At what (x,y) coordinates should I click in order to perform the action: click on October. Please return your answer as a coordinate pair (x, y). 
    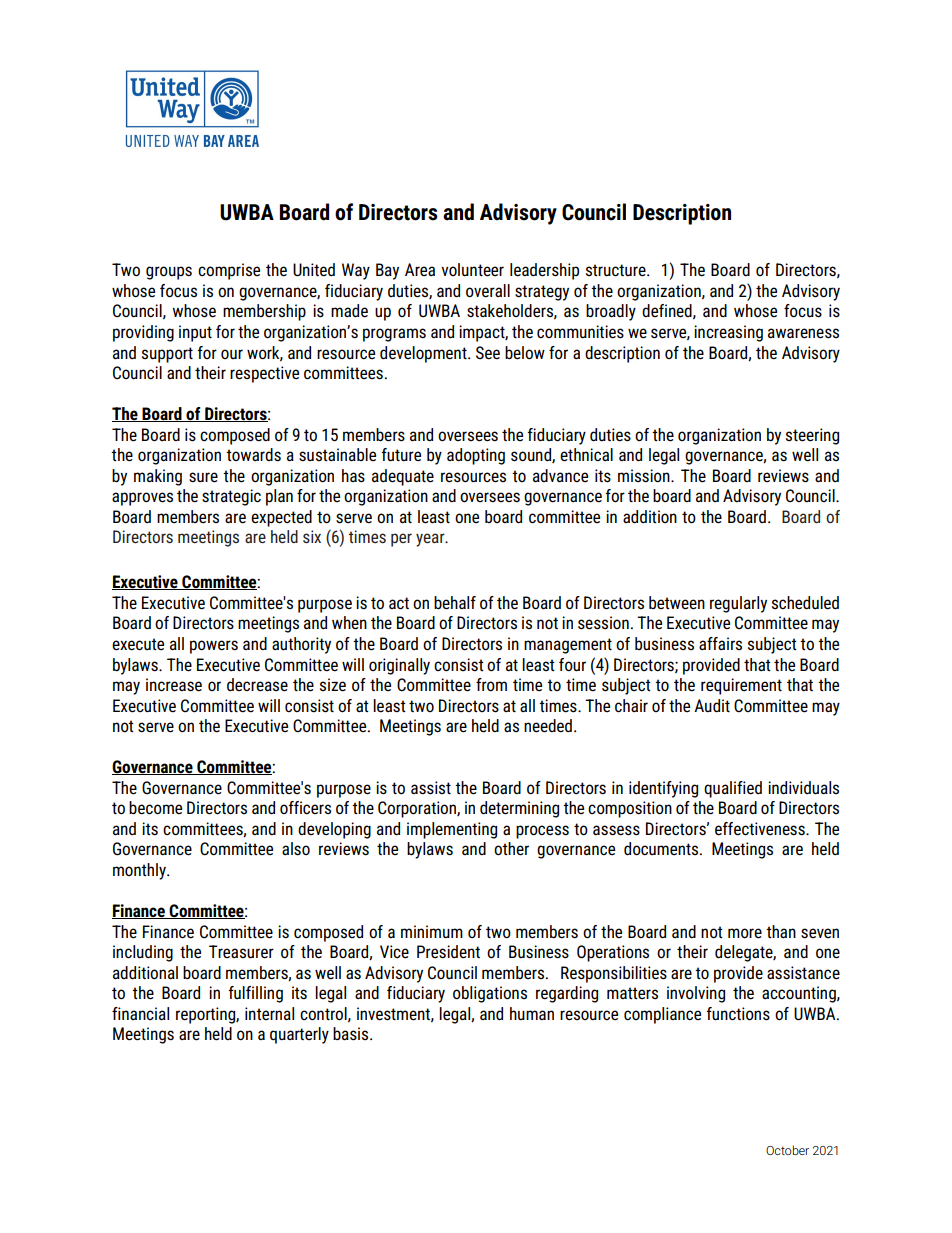
    Looking at the image, I should click on (787, 1150).
